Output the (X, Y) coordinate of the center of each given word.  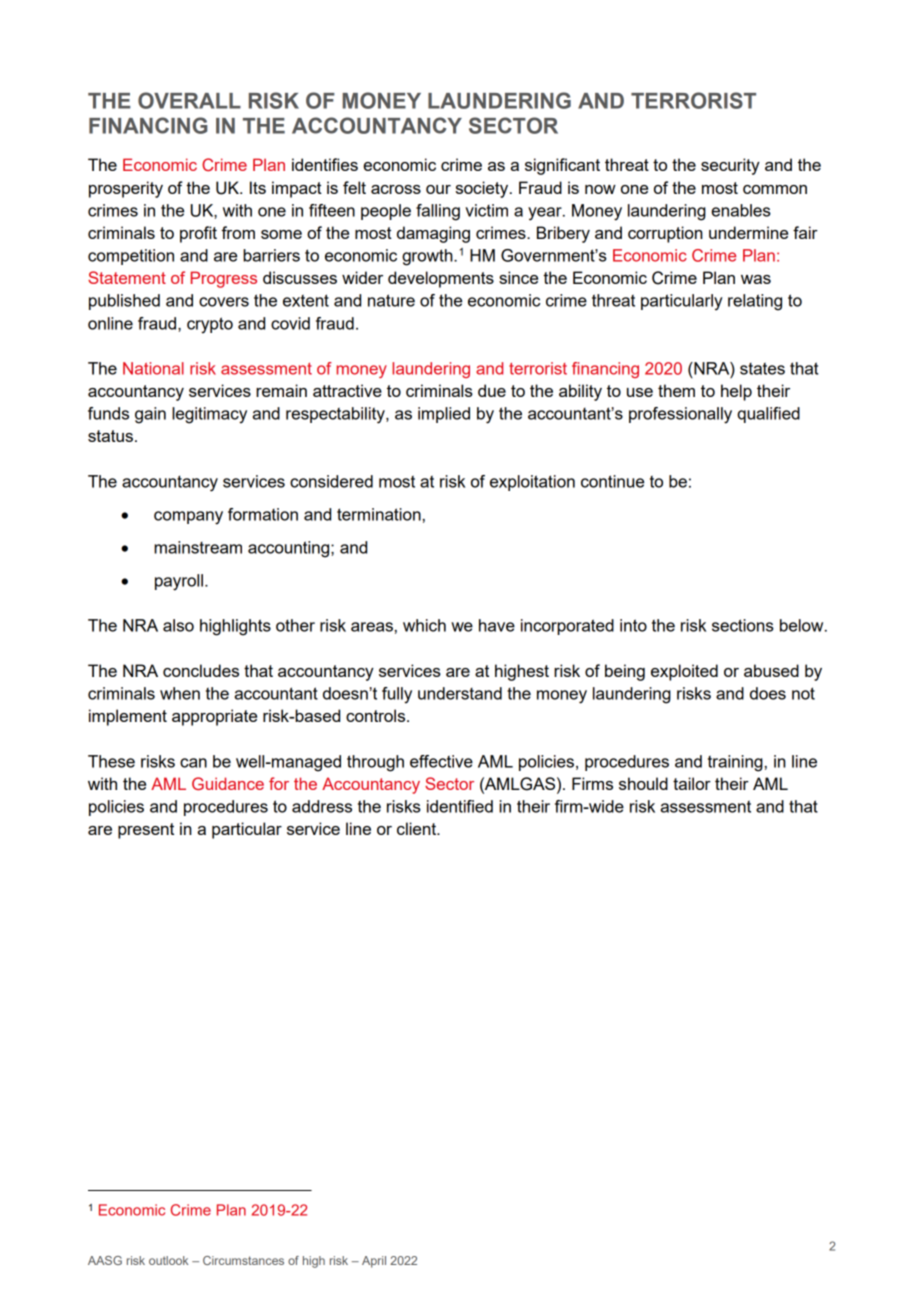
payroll (179, 582)
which (424, 625)
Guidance (228, 783)
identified (460, 806)
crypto (210, 325)
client (418, 828)
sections (743, 625)
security (730, 166)
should (643, 783)
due (492, 390)
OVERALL (189, 100)
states (762, 369)
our (438, 189)
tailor (692, 783)
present (146, 831)
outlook (168, 1260)
